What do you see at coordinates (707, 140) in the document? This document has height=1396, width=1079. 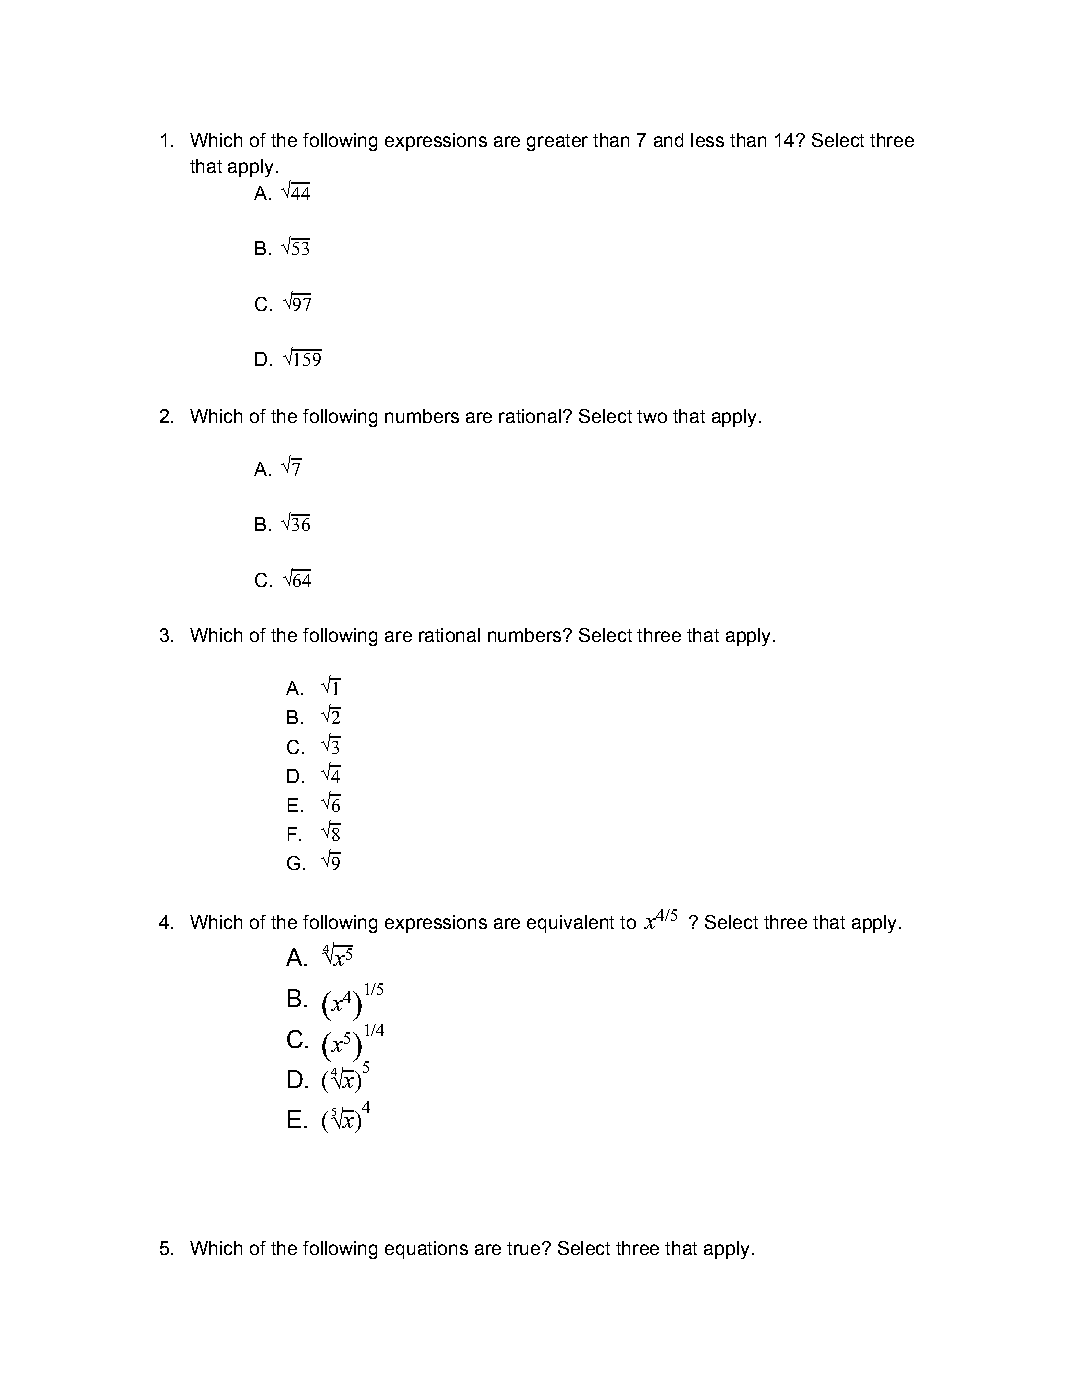 I see `less` at bounding box center [707, 140].
